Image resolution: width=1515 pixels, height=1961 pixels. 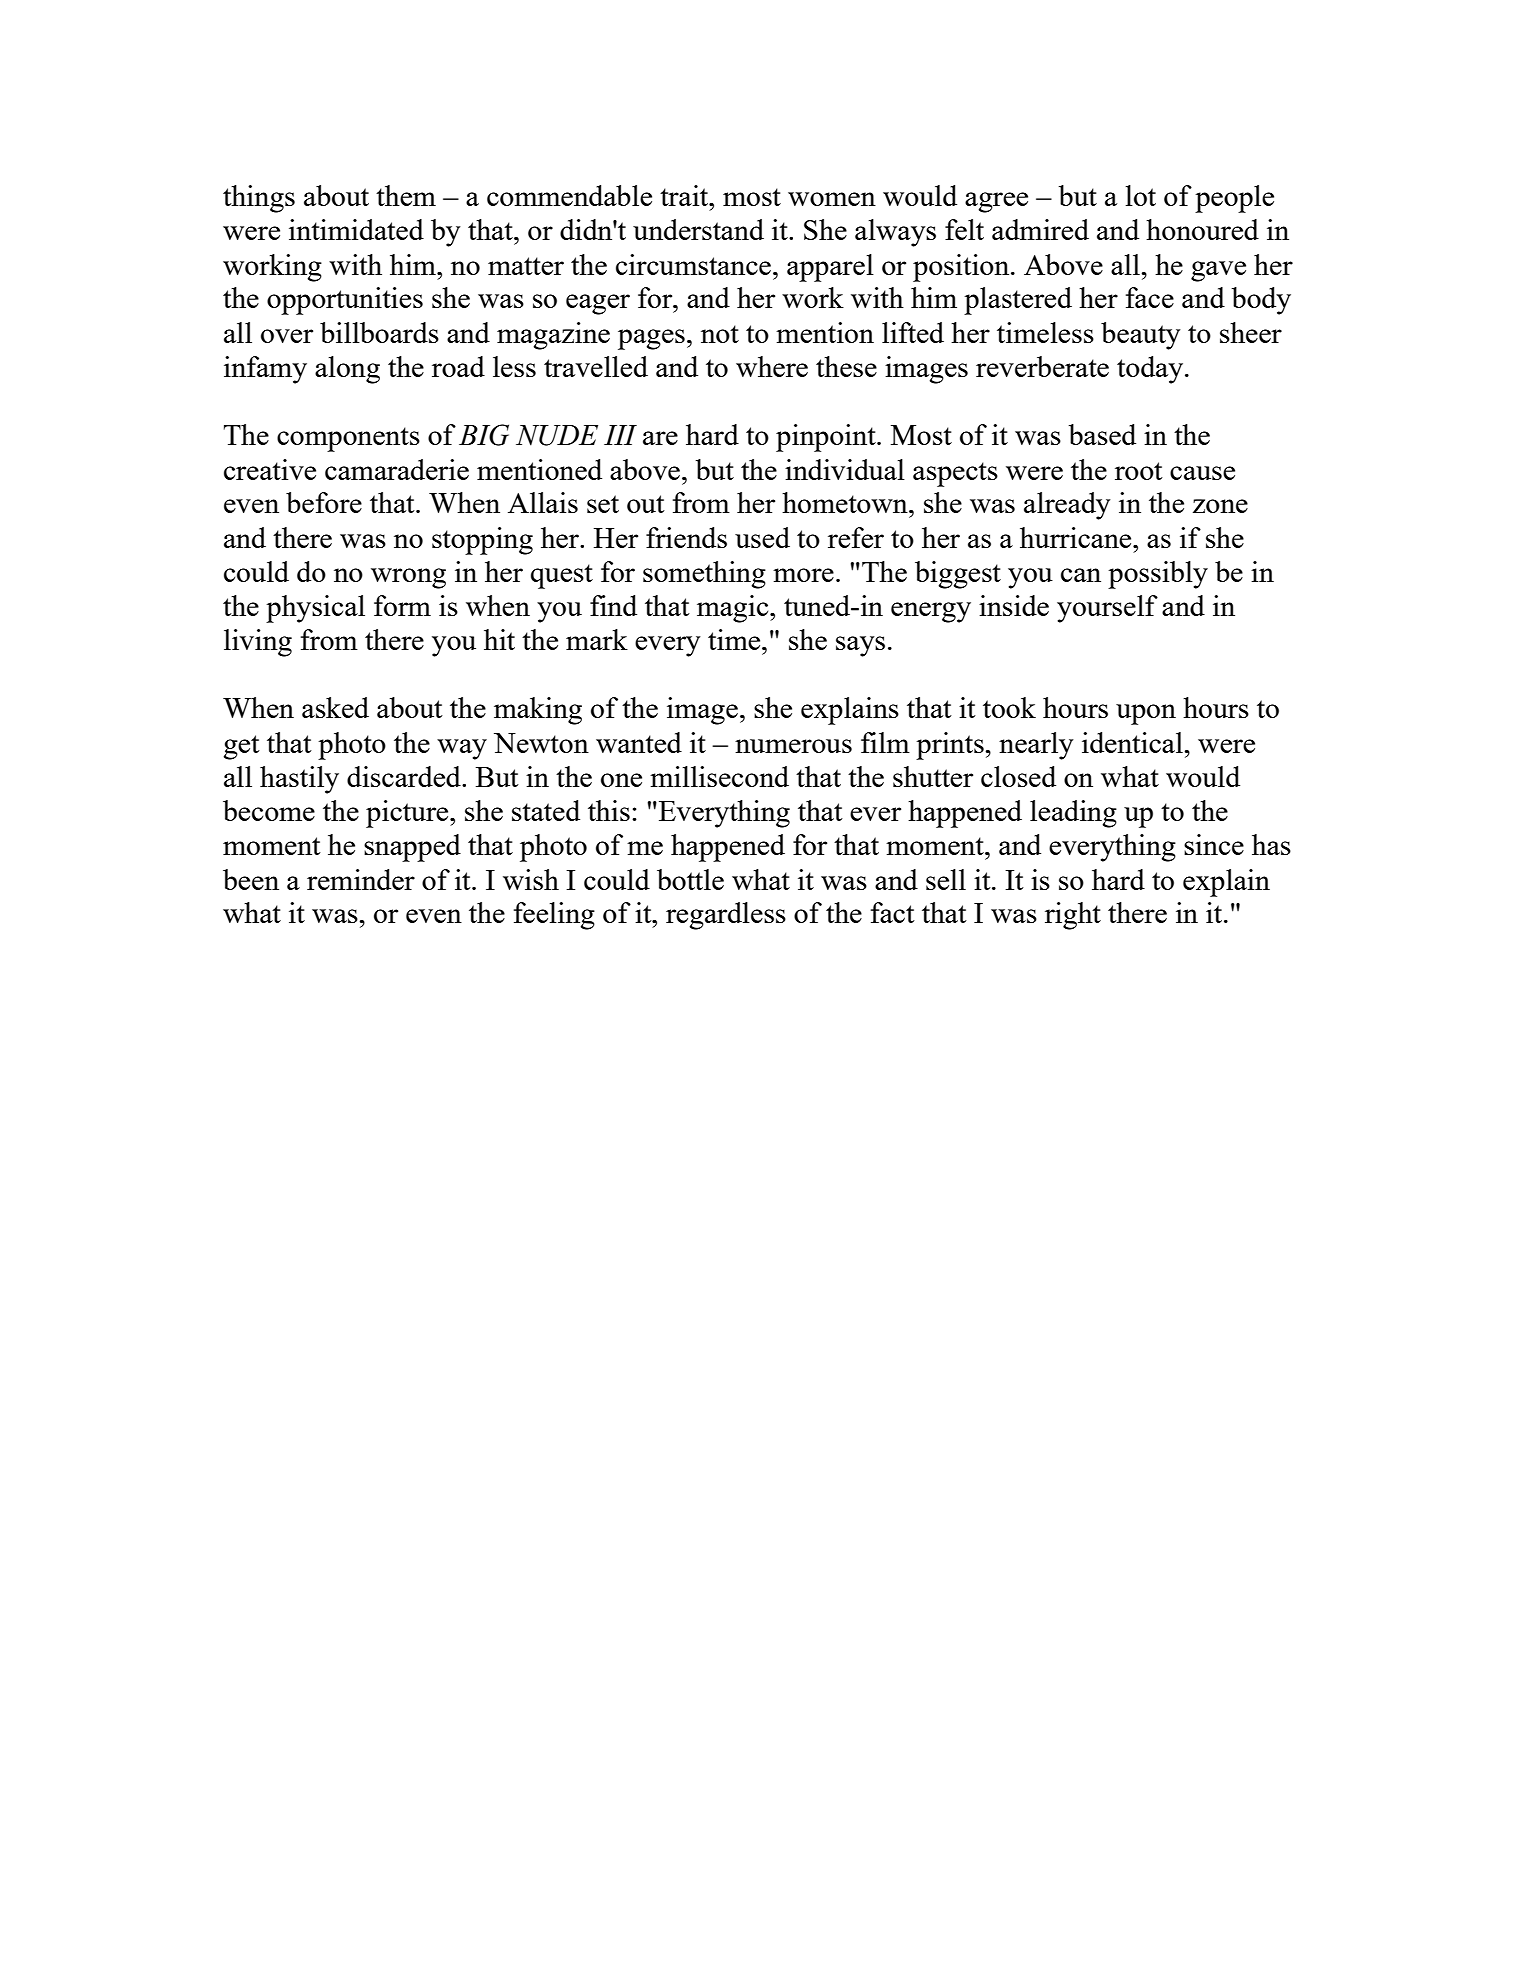 What do you see at coordinates (793, 746) in the image?
I see `numerous` at bounding box center [793, 746].
